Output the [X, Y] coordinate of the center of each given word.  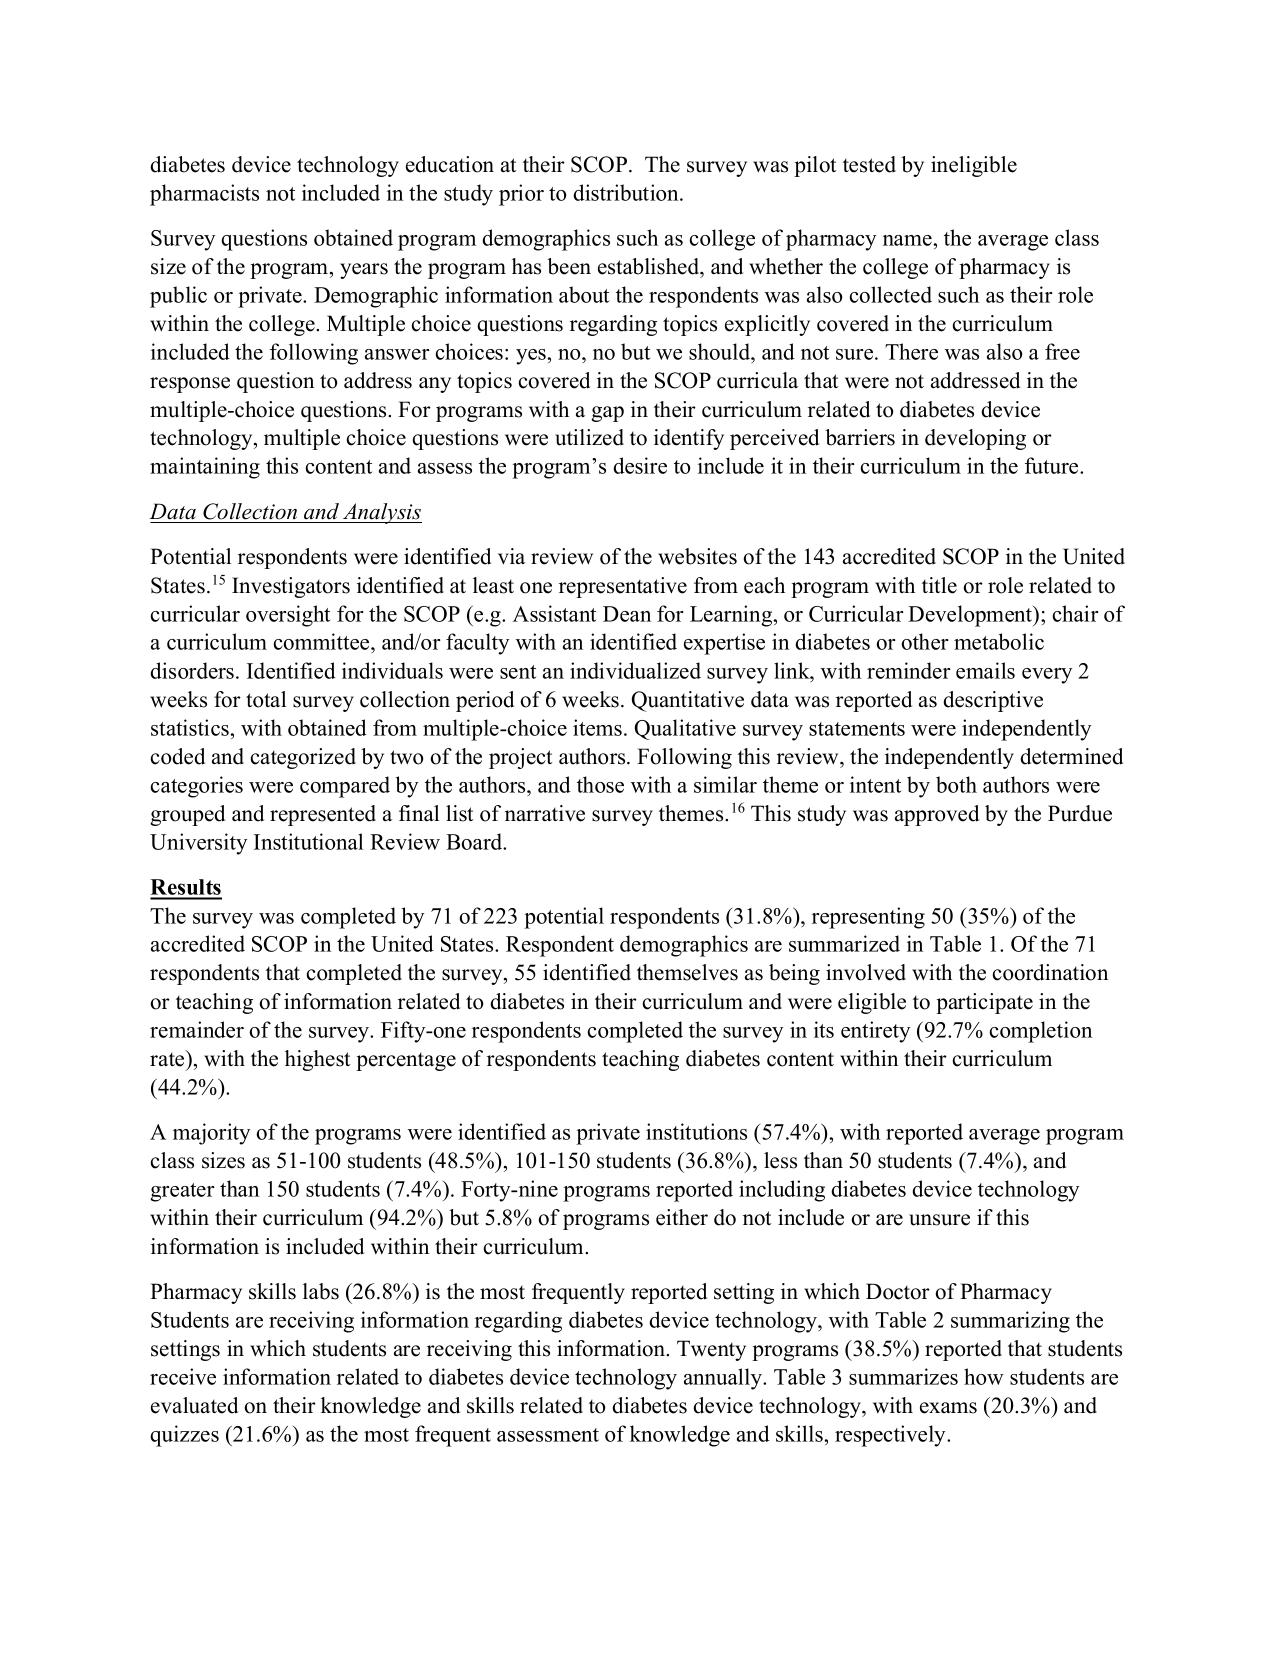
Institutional [308, 841]
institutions [696, 1131]
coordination [1050, 972]
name [908, 240]
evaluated [194, 1405]
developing [975, 439]
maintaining [205, 468]
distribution [627, 192]
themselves [687, 972]
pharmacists [204, 195]
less [780, 1160]
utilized [589, 437]
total [266, 699]
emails [985, 670]
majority [211, 1134]
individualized [635, 670]
